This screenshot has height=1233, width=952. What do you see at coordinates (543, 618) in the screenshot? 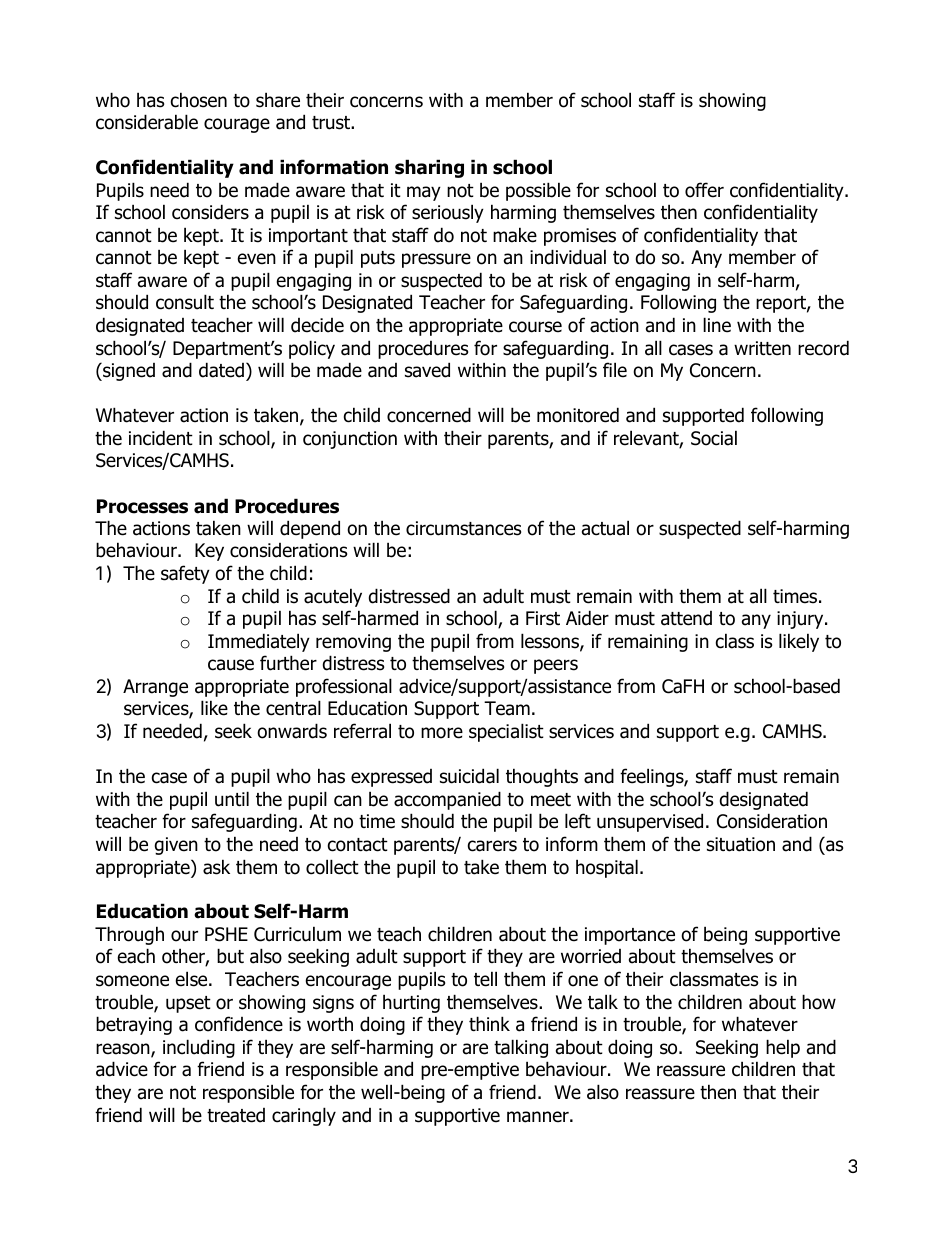
I see `First` at bounding box center [543, 618].
